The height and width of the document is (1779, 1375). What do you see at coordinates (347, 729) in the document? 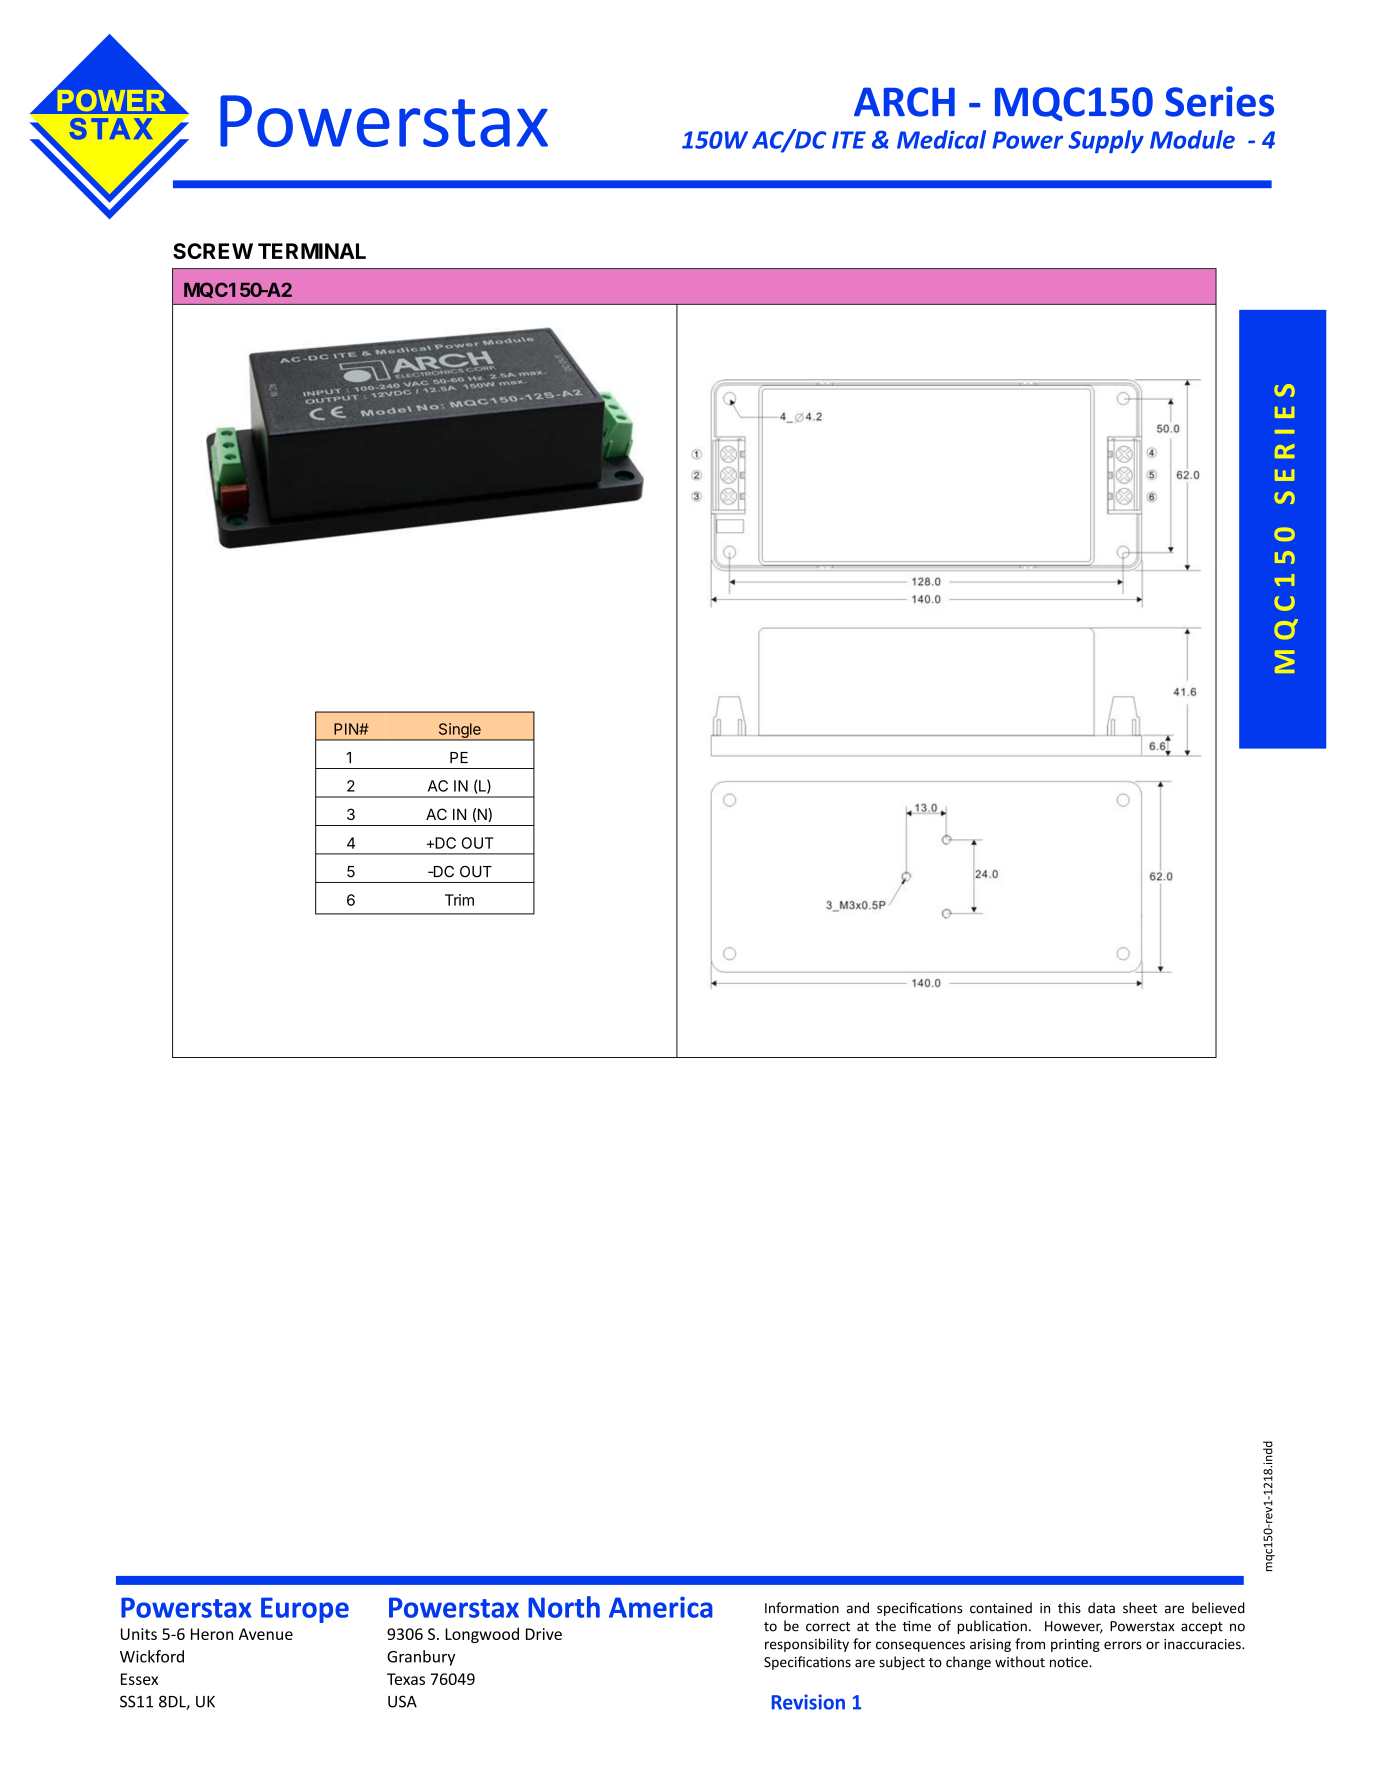
I see `PIN` at bounding box center [347, 729].
